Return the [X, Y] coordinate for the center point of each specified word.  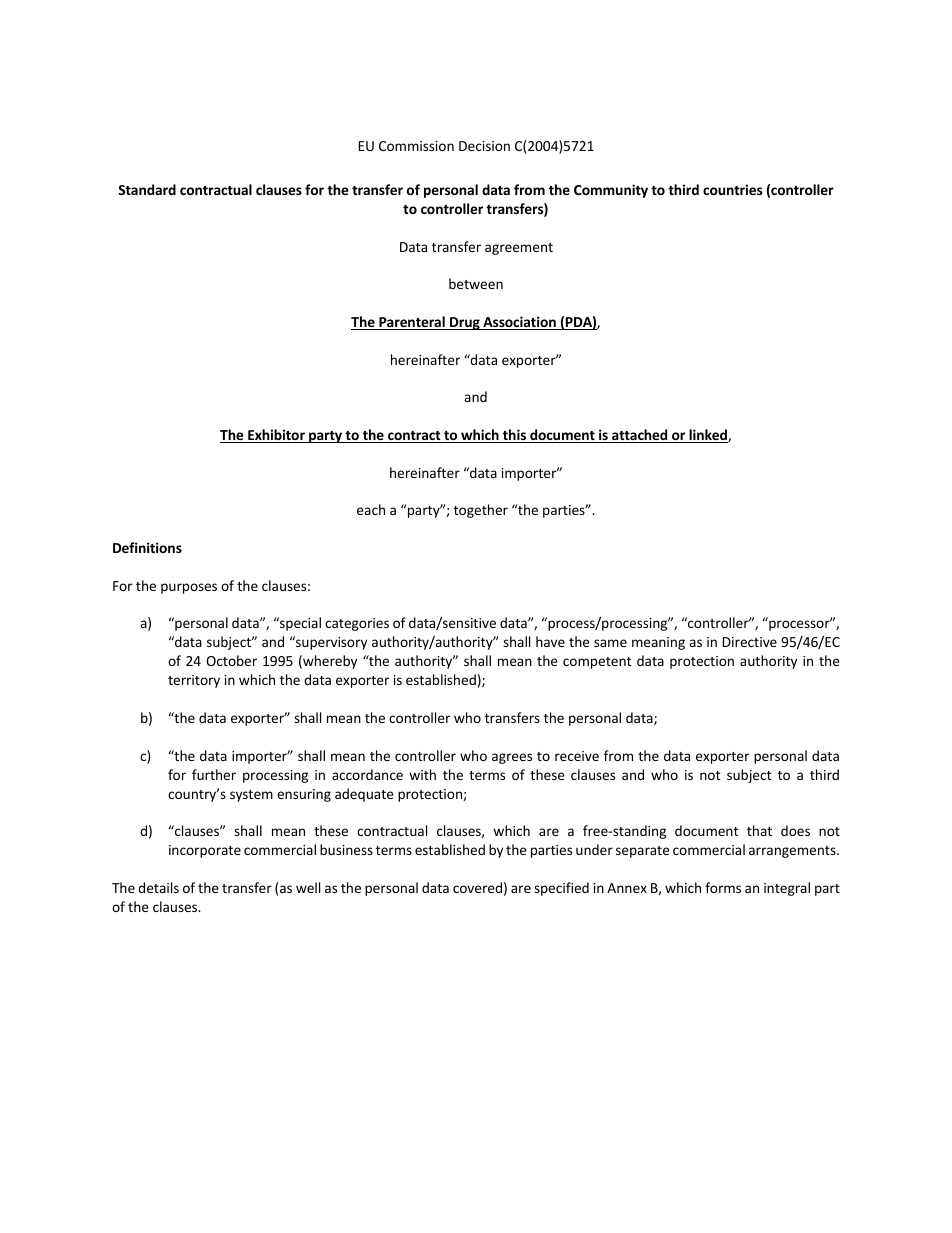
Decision [484, 146]
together [481, 511]
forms [723, 887]
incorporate [205, 851]
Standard [147, 189]
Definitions [147, 547]
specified [561, 889]
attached [640, 436]
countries [732, 189]
